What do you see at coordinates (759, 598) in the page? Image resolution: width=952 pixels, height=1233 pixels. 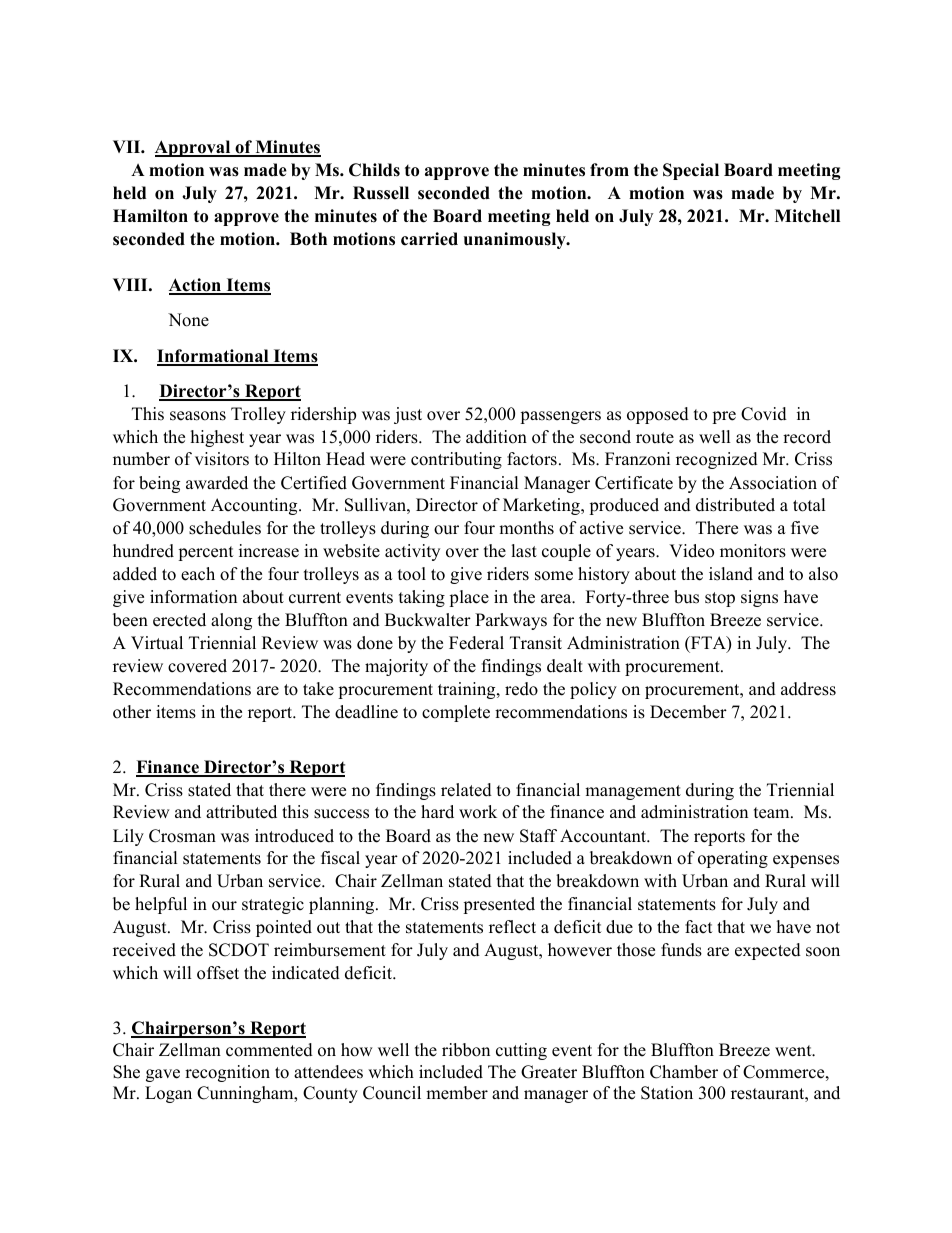 I see `signs` at bounding box center [759, 598].
